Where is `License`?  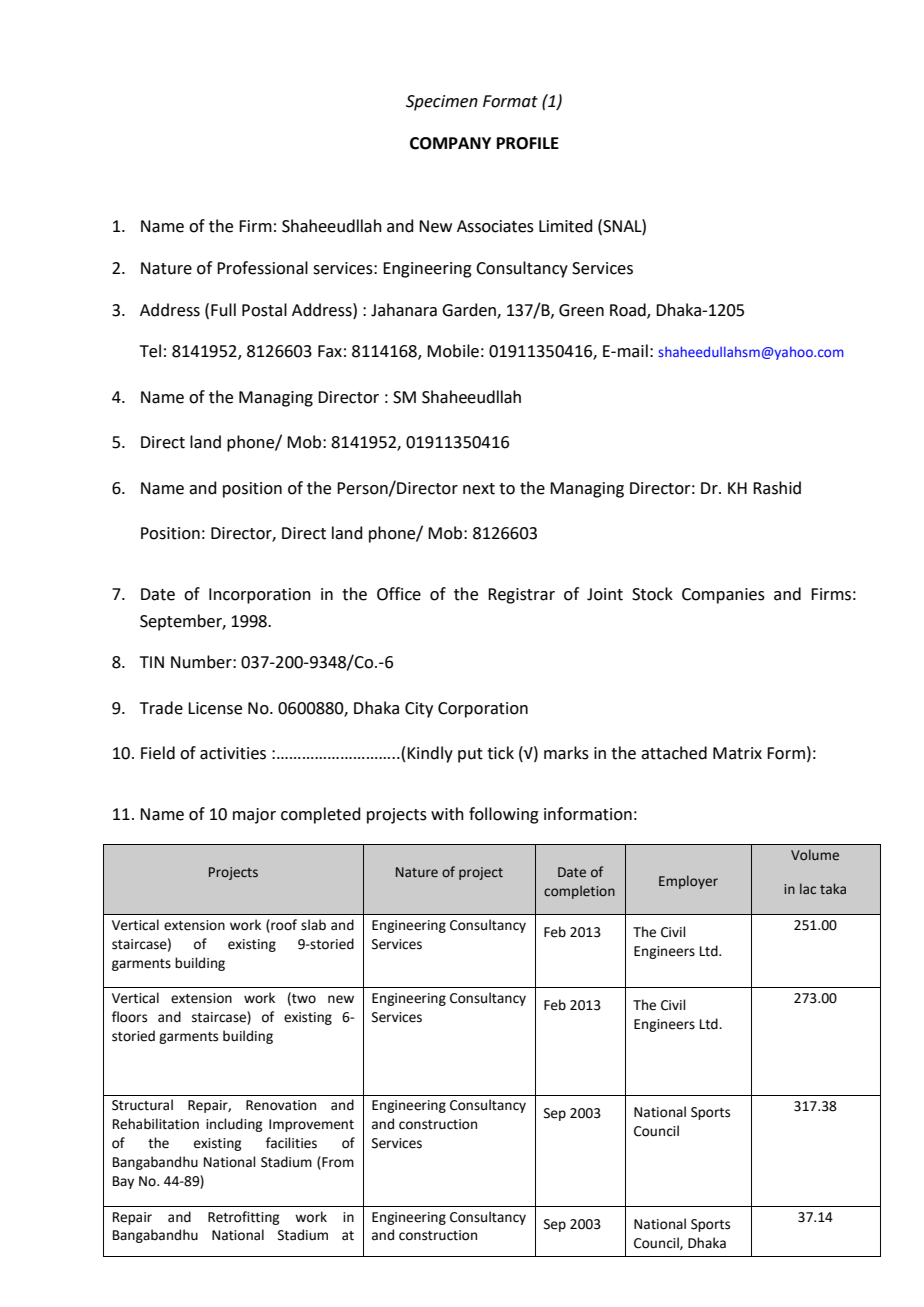
License is located at coordinates (215, 708).
